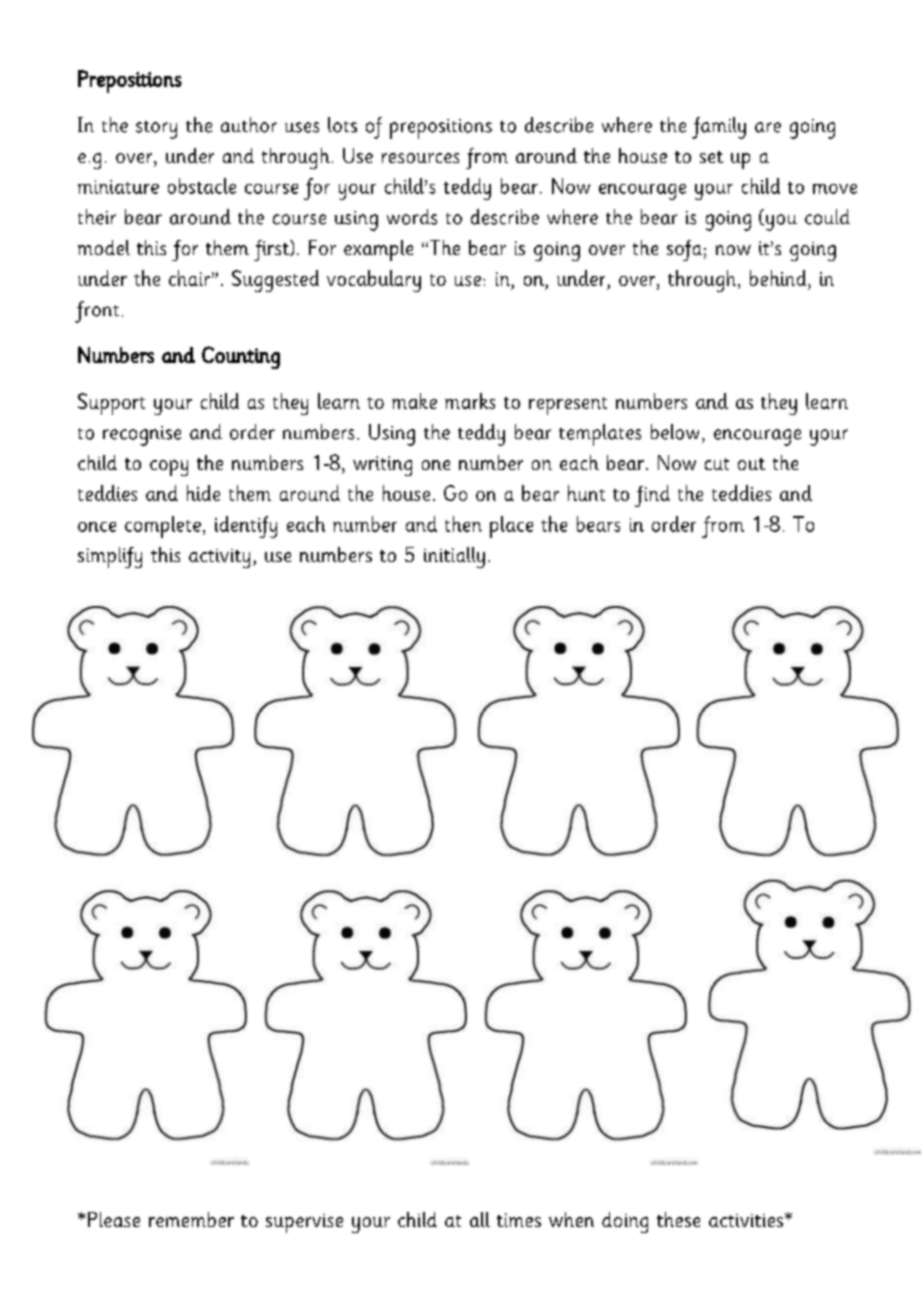  I want to click on find, so click(652, 496).
